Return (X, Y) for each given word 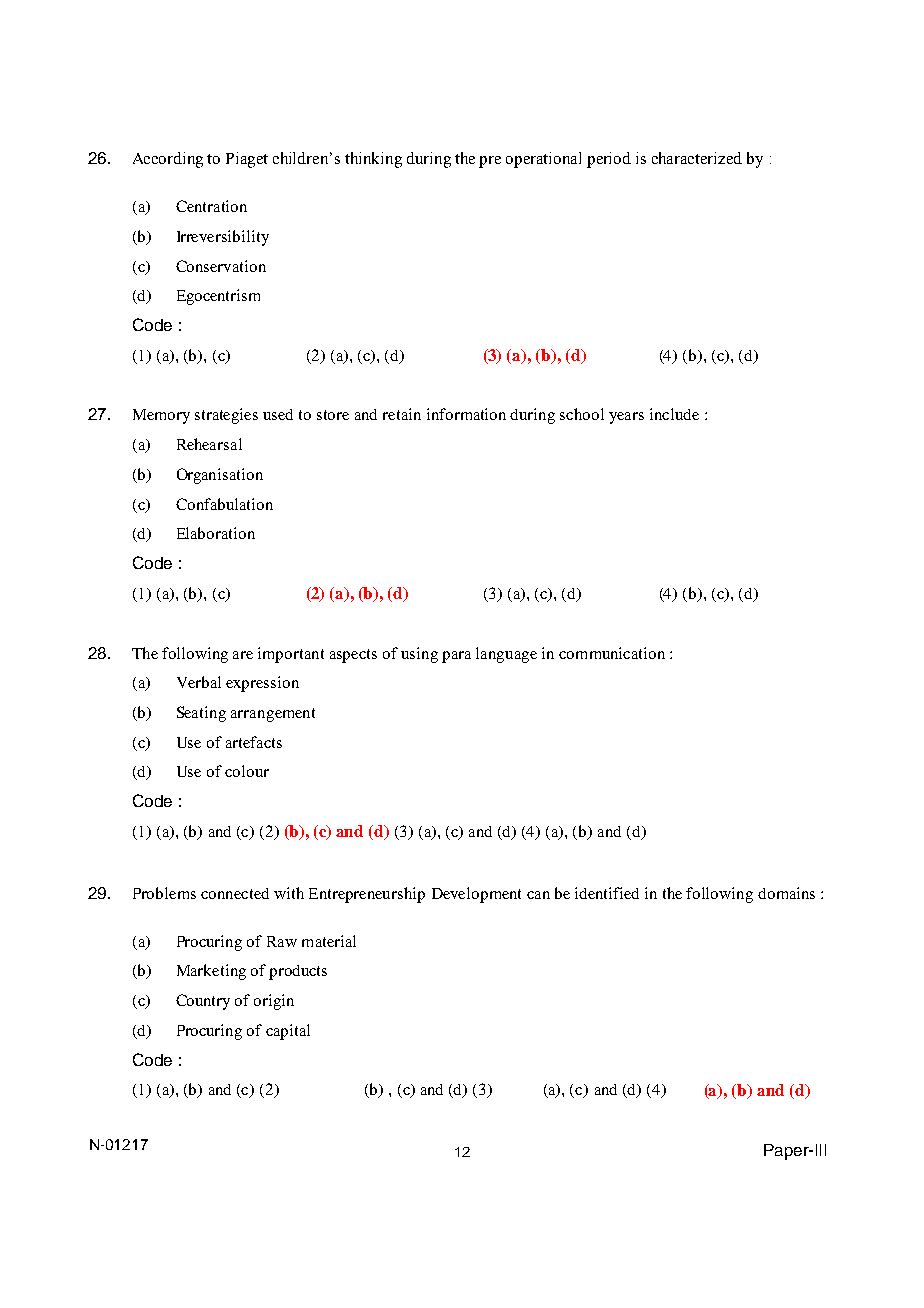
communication (612, 653)
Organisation (220, 476)
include (674, 414)
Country (203, 1002)
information (466, 414)
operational (543, 160)
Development (476, 895)
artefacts (254, 742)
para (456, 657)
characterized (697, 158)
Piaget (247, 160)
